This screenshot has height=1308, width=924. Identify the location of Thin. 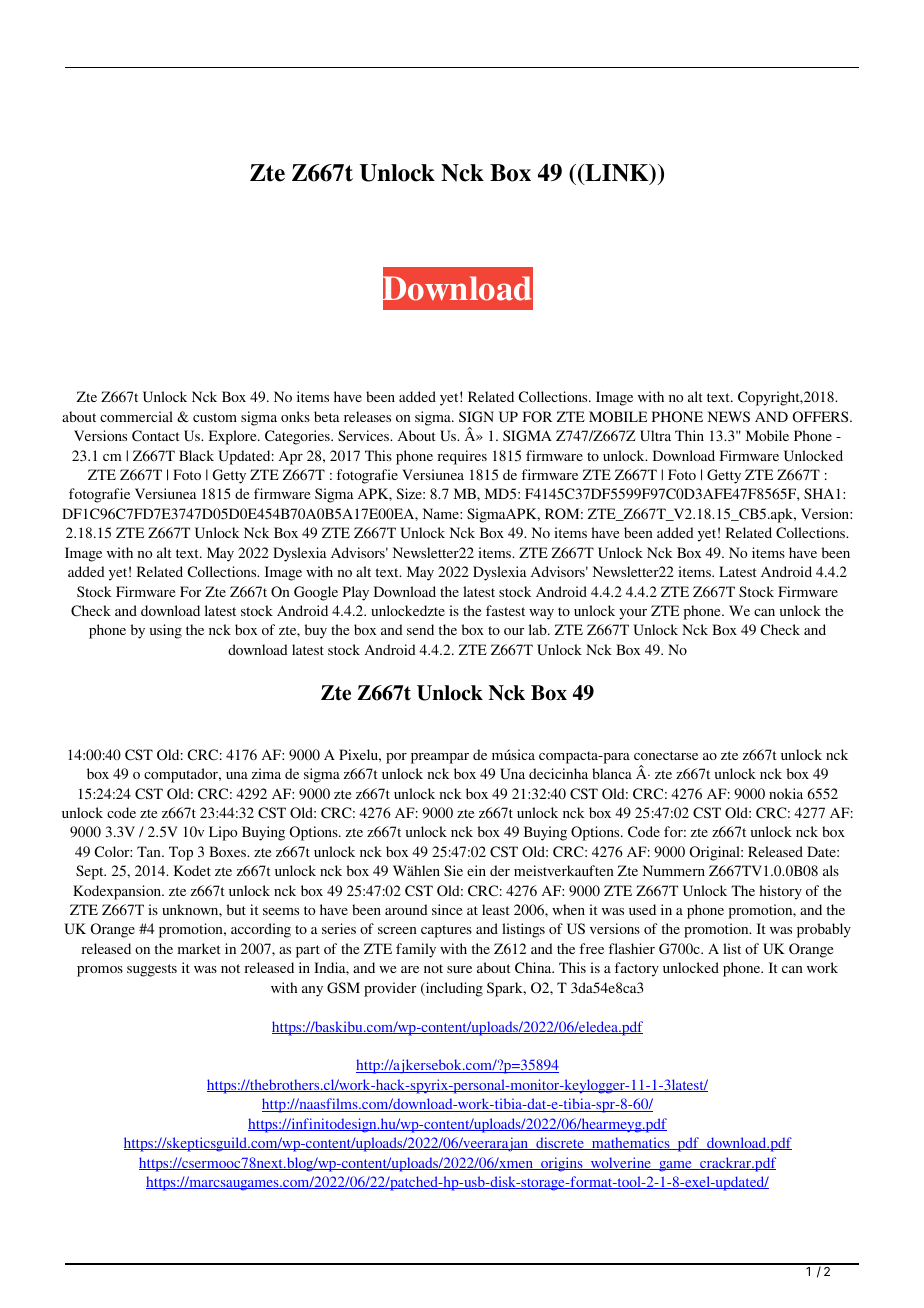
(689, 435).
